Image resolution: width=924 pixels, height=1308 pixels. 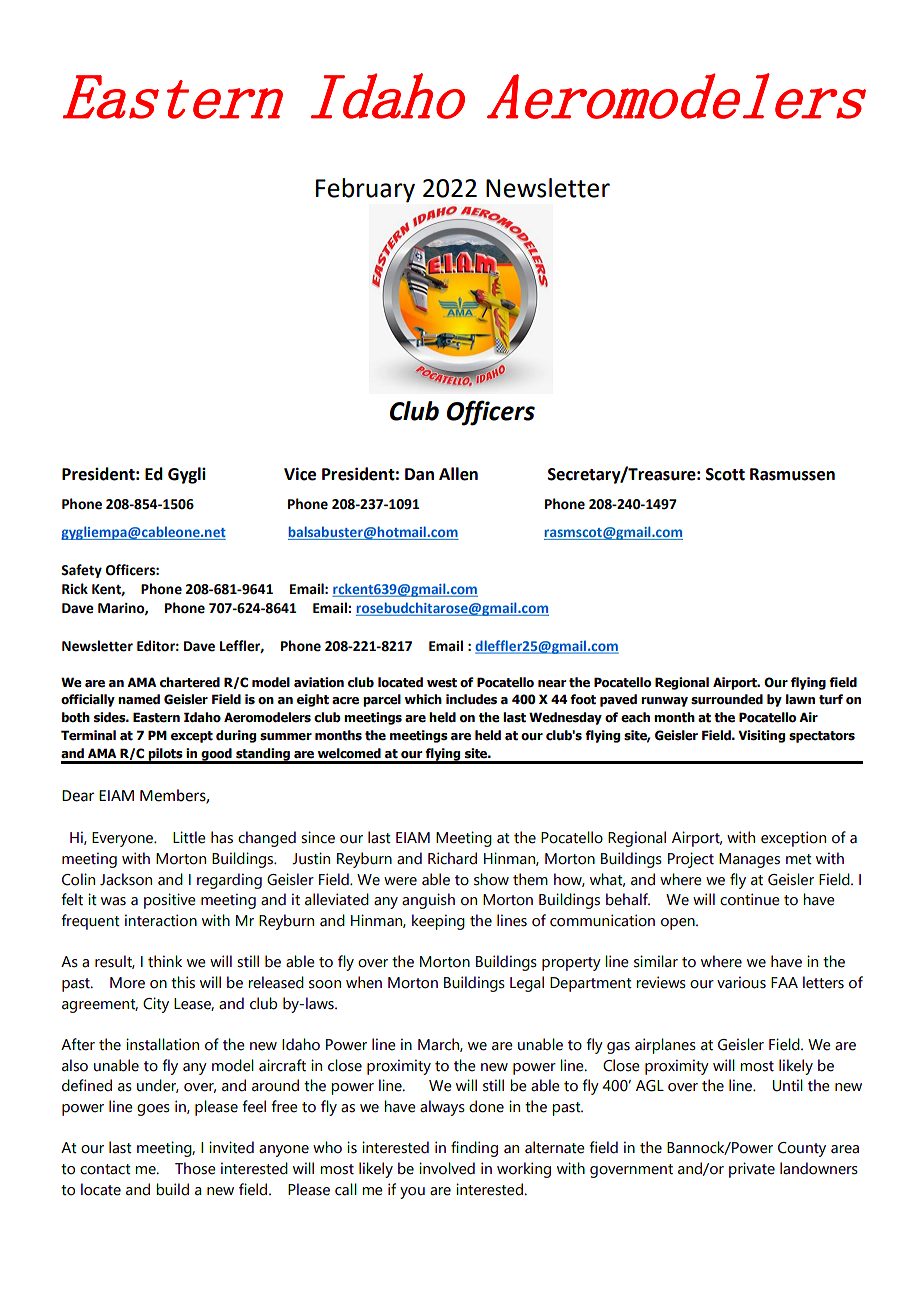 What do you see at coordinates (749, 860) in the screenshot?
I see `Manages` at bounding box center [749, 860].
